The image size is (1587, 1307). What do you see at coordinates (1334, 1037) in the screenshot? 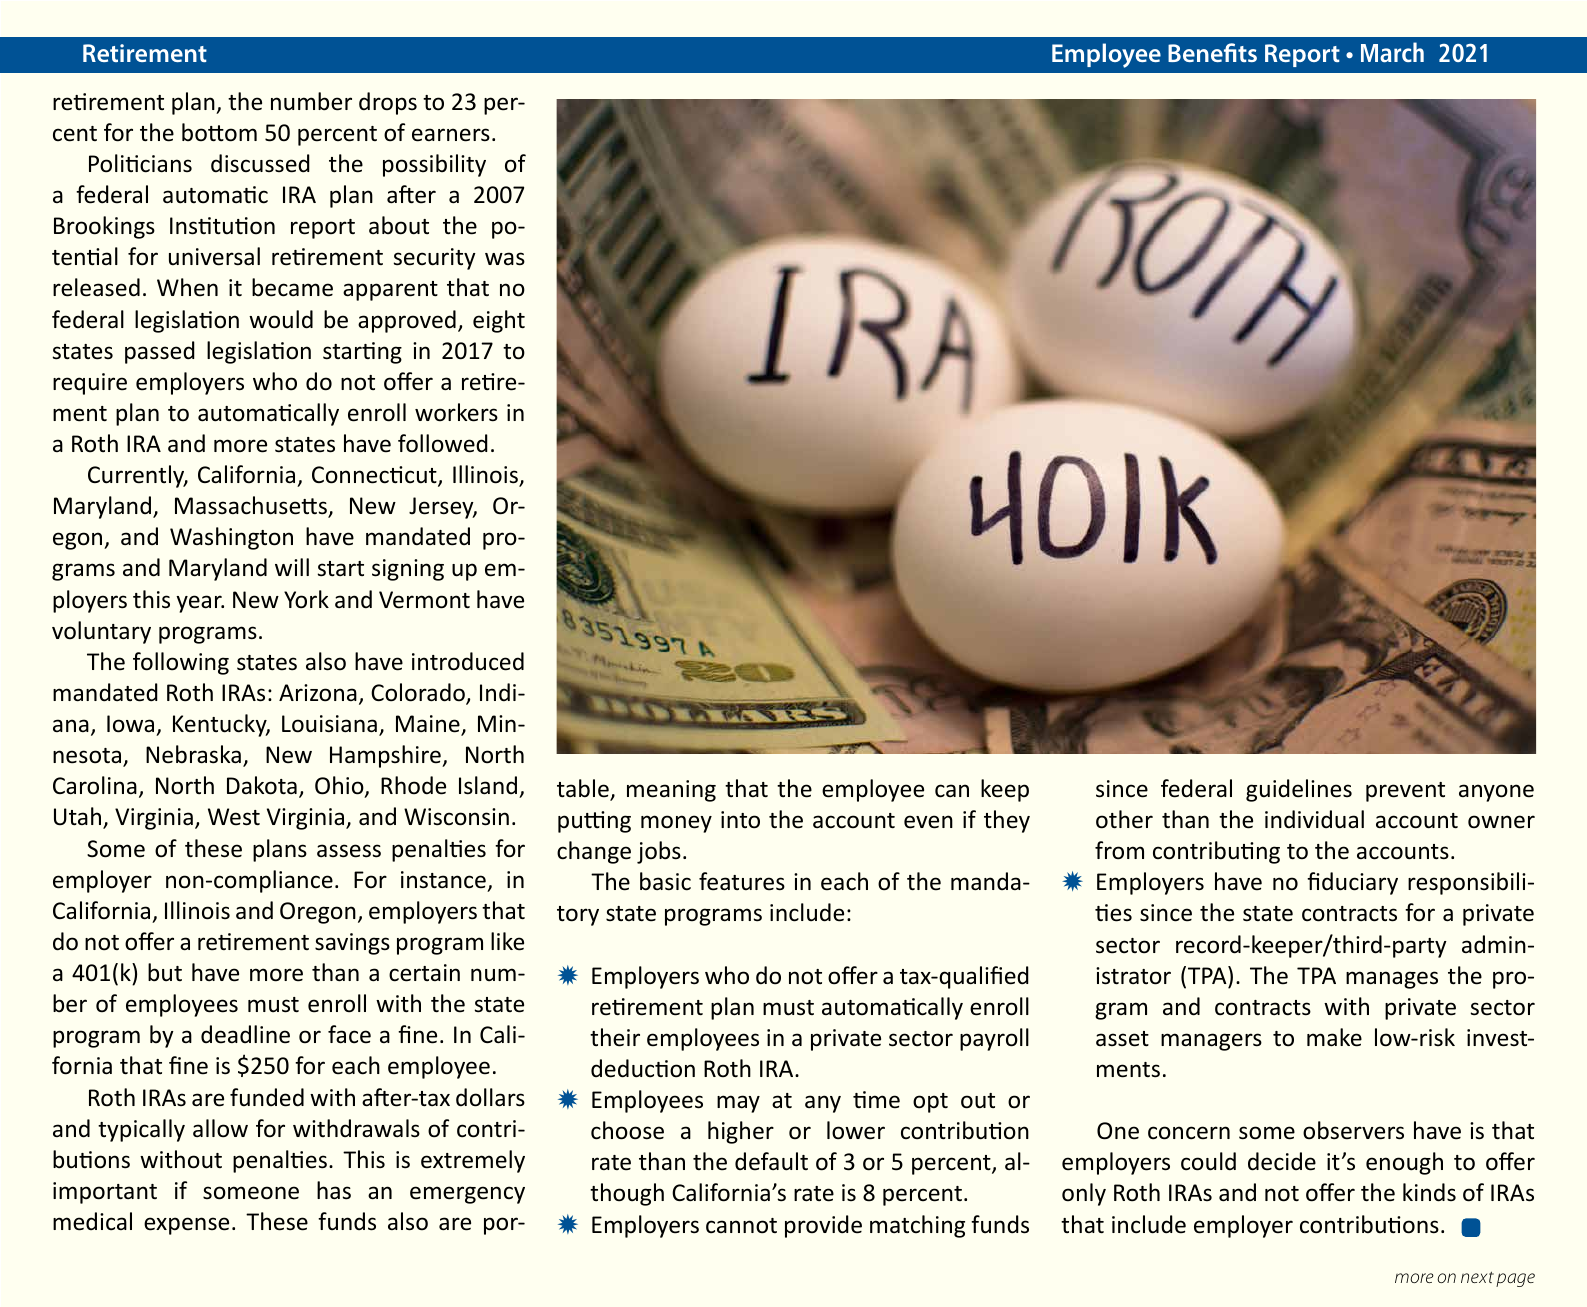
I see `make` at bounding box center [1334, 1037].
